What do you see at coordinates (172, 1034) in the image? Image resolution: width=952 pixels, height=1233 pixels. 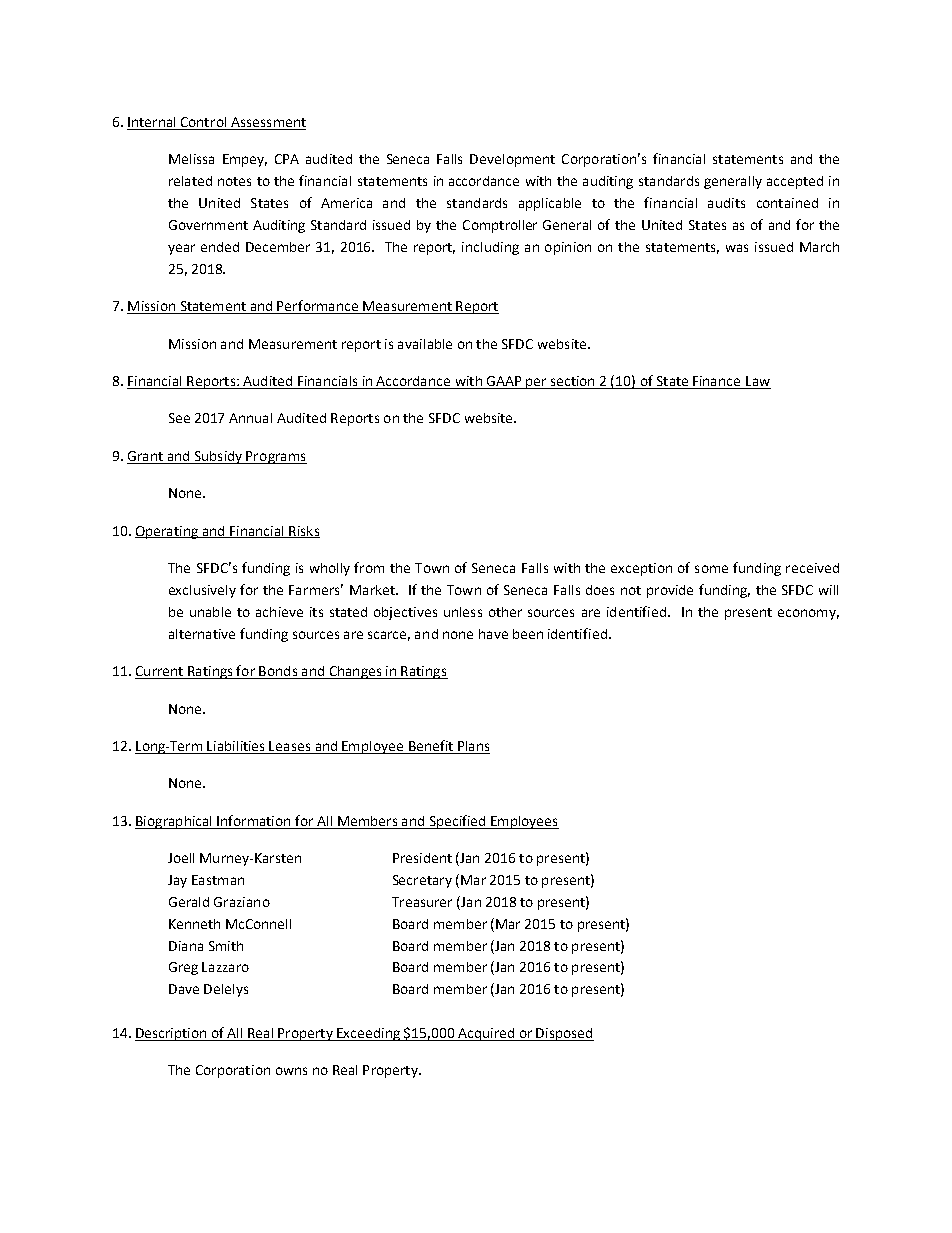 I see `Description` at bounding box center [172, 1034].
